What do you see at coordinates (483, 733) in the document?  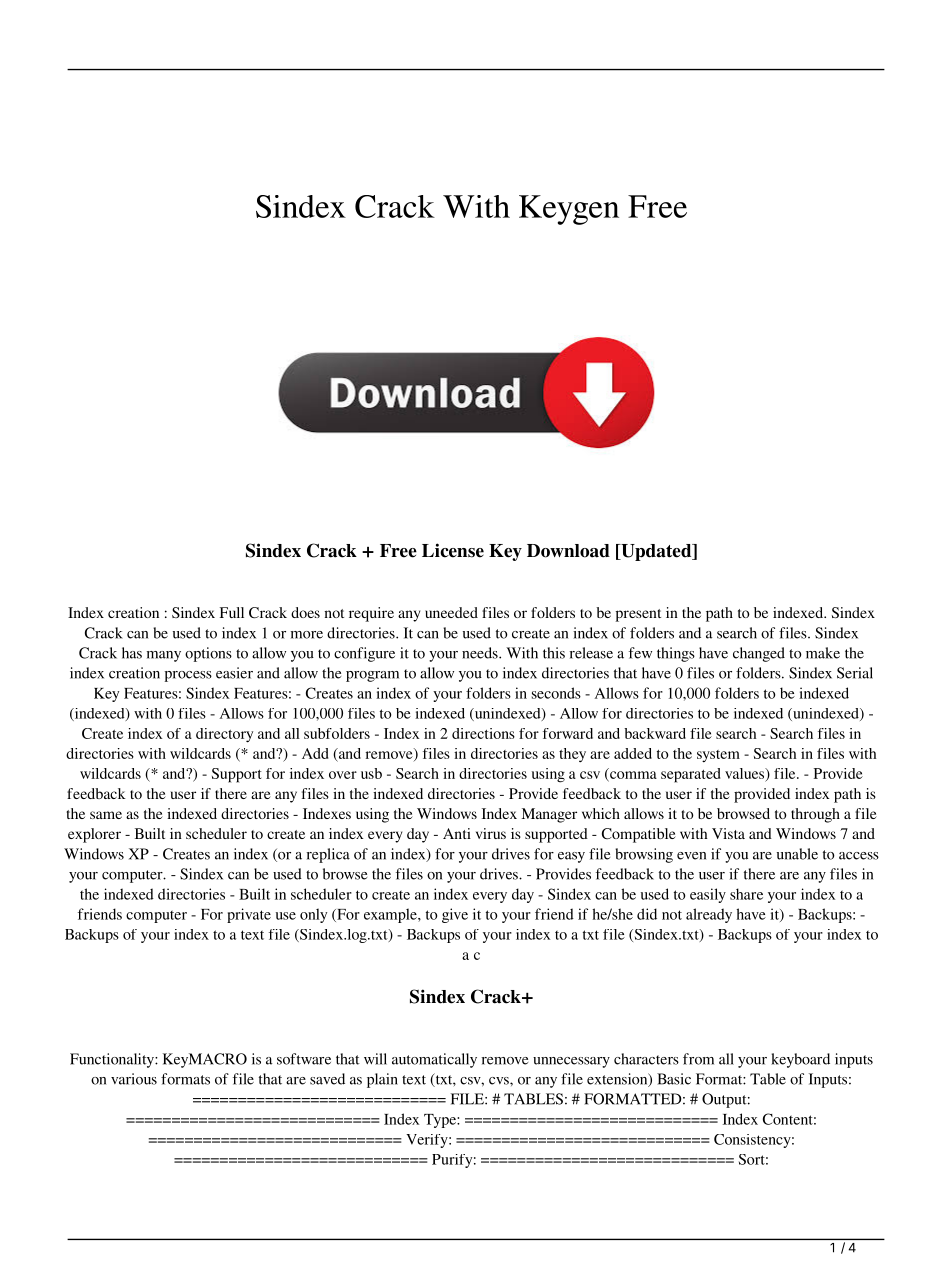 I see `directions` at bounding box center [483, 733].
